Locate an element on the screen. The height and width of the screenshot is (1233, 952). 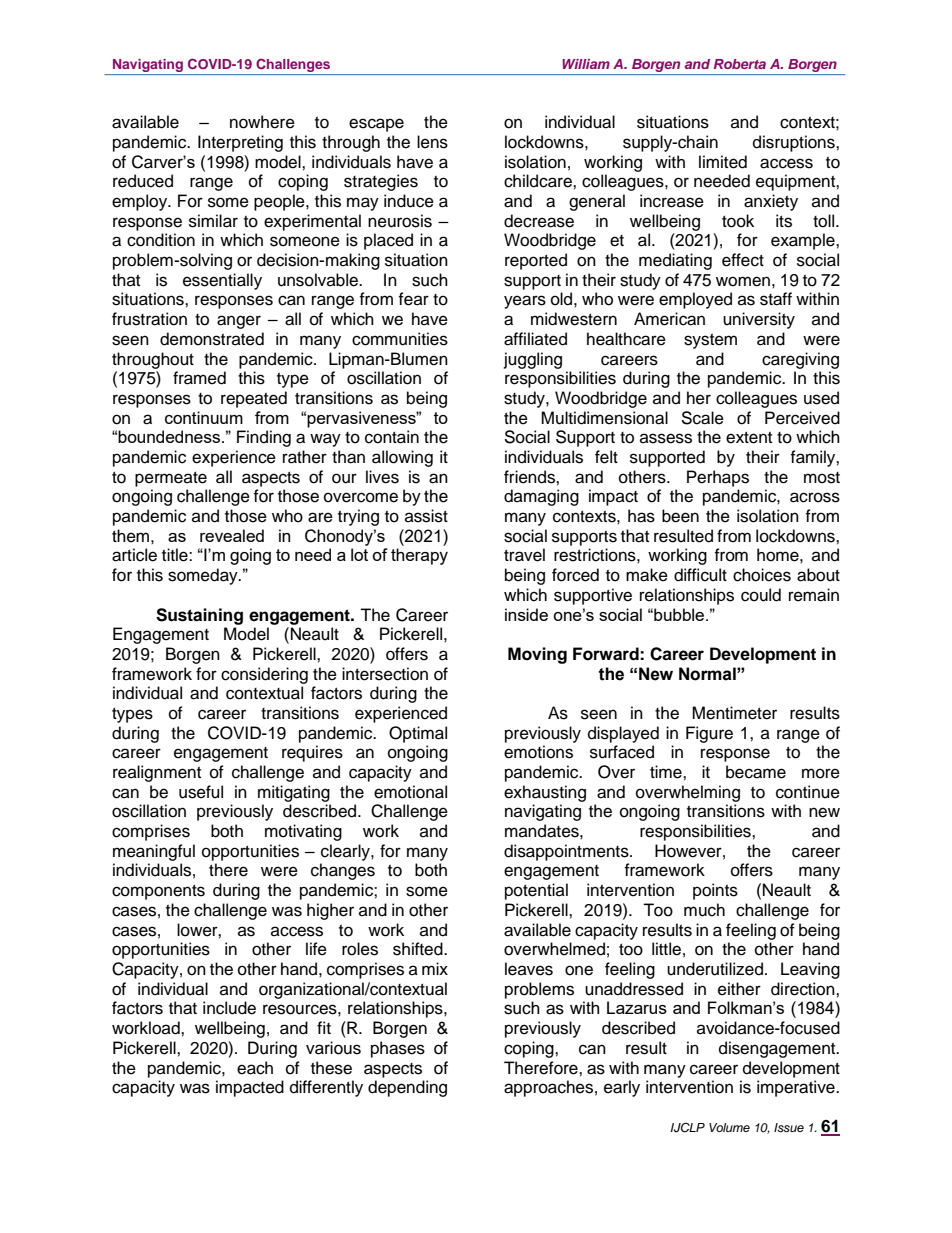
emotions is located at coordinates (538, 752).
